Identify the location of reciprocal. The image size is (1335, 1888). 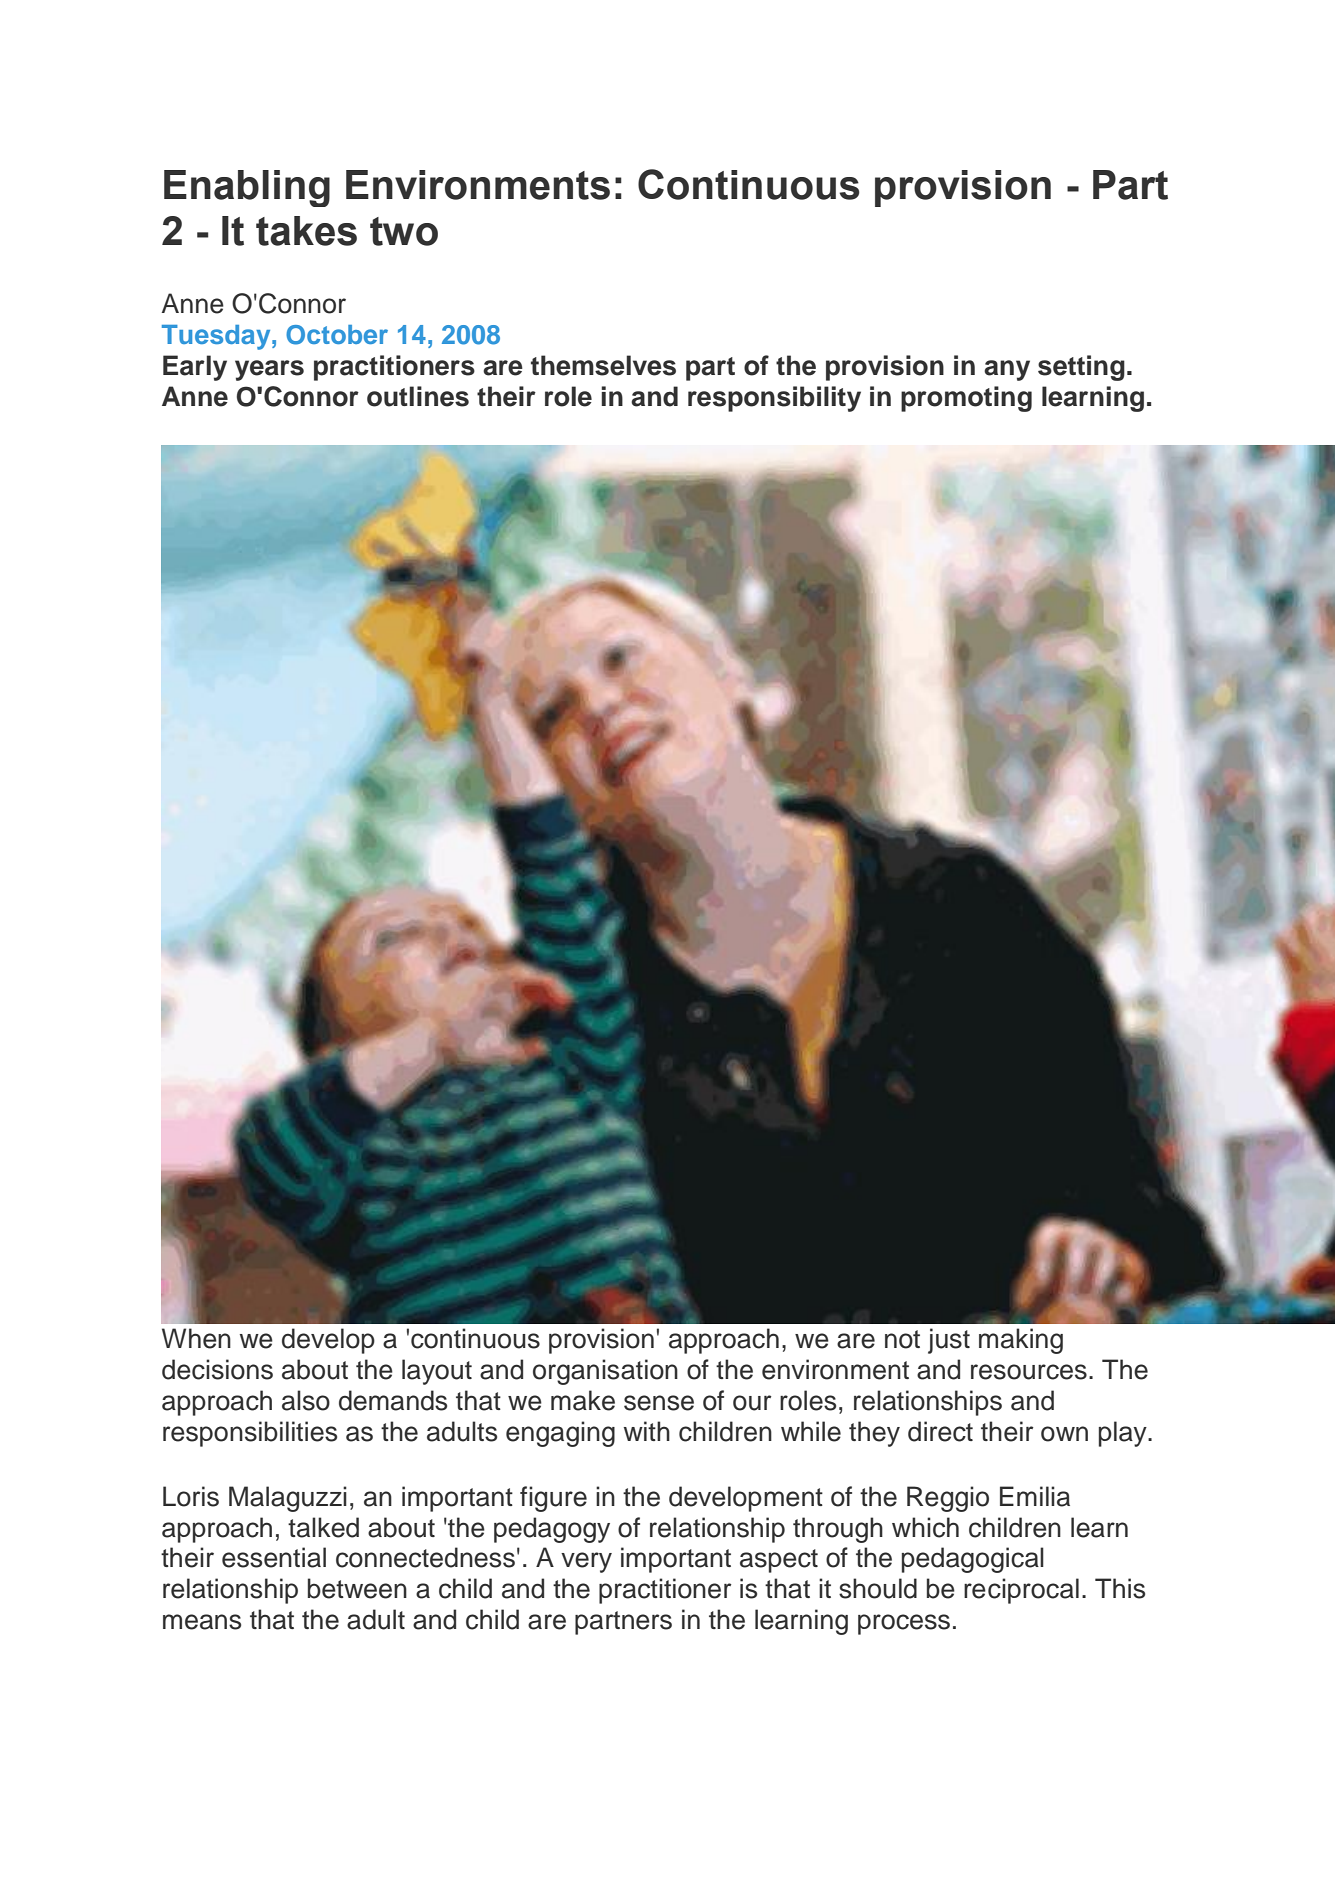
(1021, 1591).
